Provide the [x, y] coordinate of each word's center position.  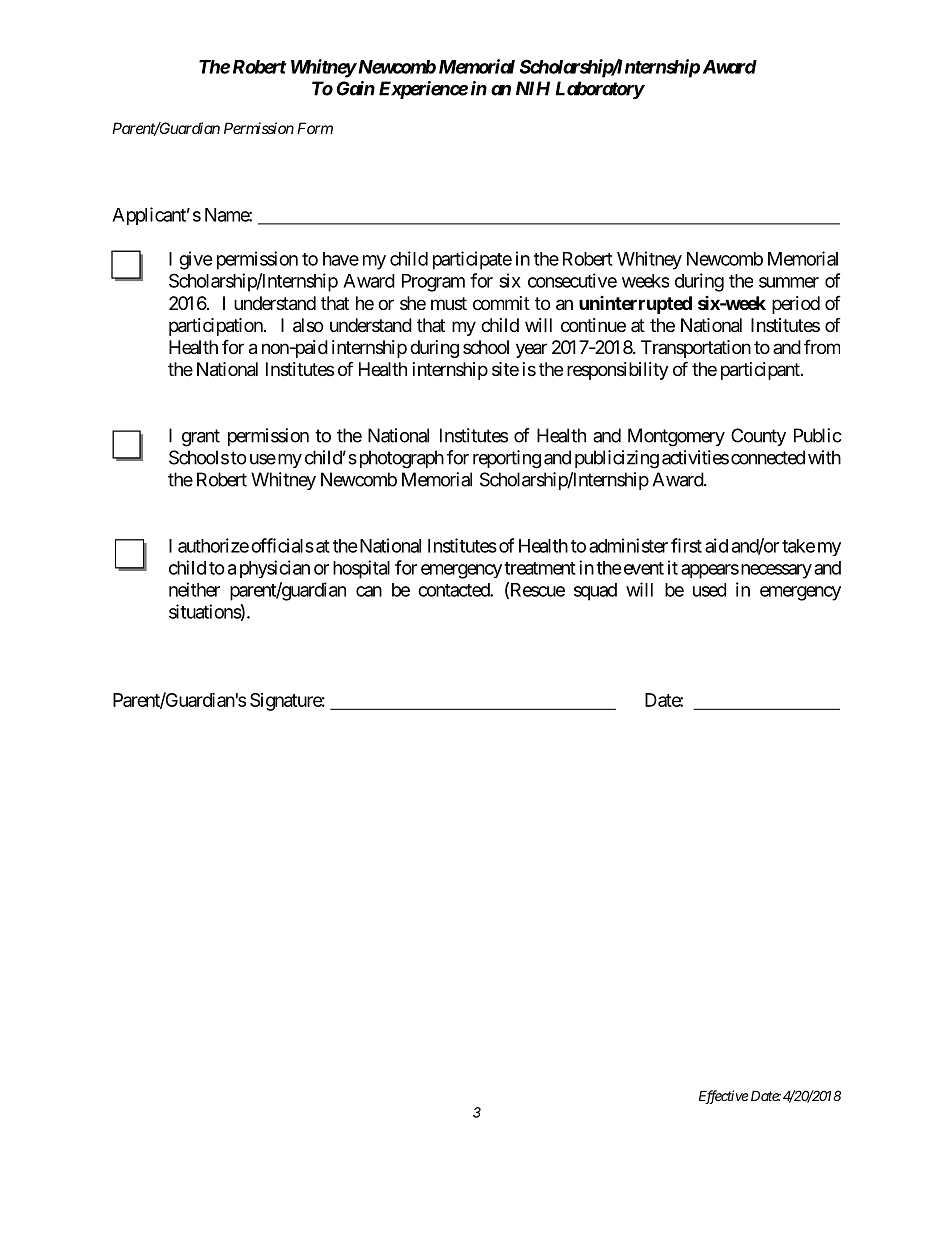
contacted [454, 590]
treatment [540, 568]
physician [275, 569]
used [709, 590]
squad [595, 592]
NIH [533, 88]
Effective [723, 1097]
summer [789, 282]
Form [315, 128]
